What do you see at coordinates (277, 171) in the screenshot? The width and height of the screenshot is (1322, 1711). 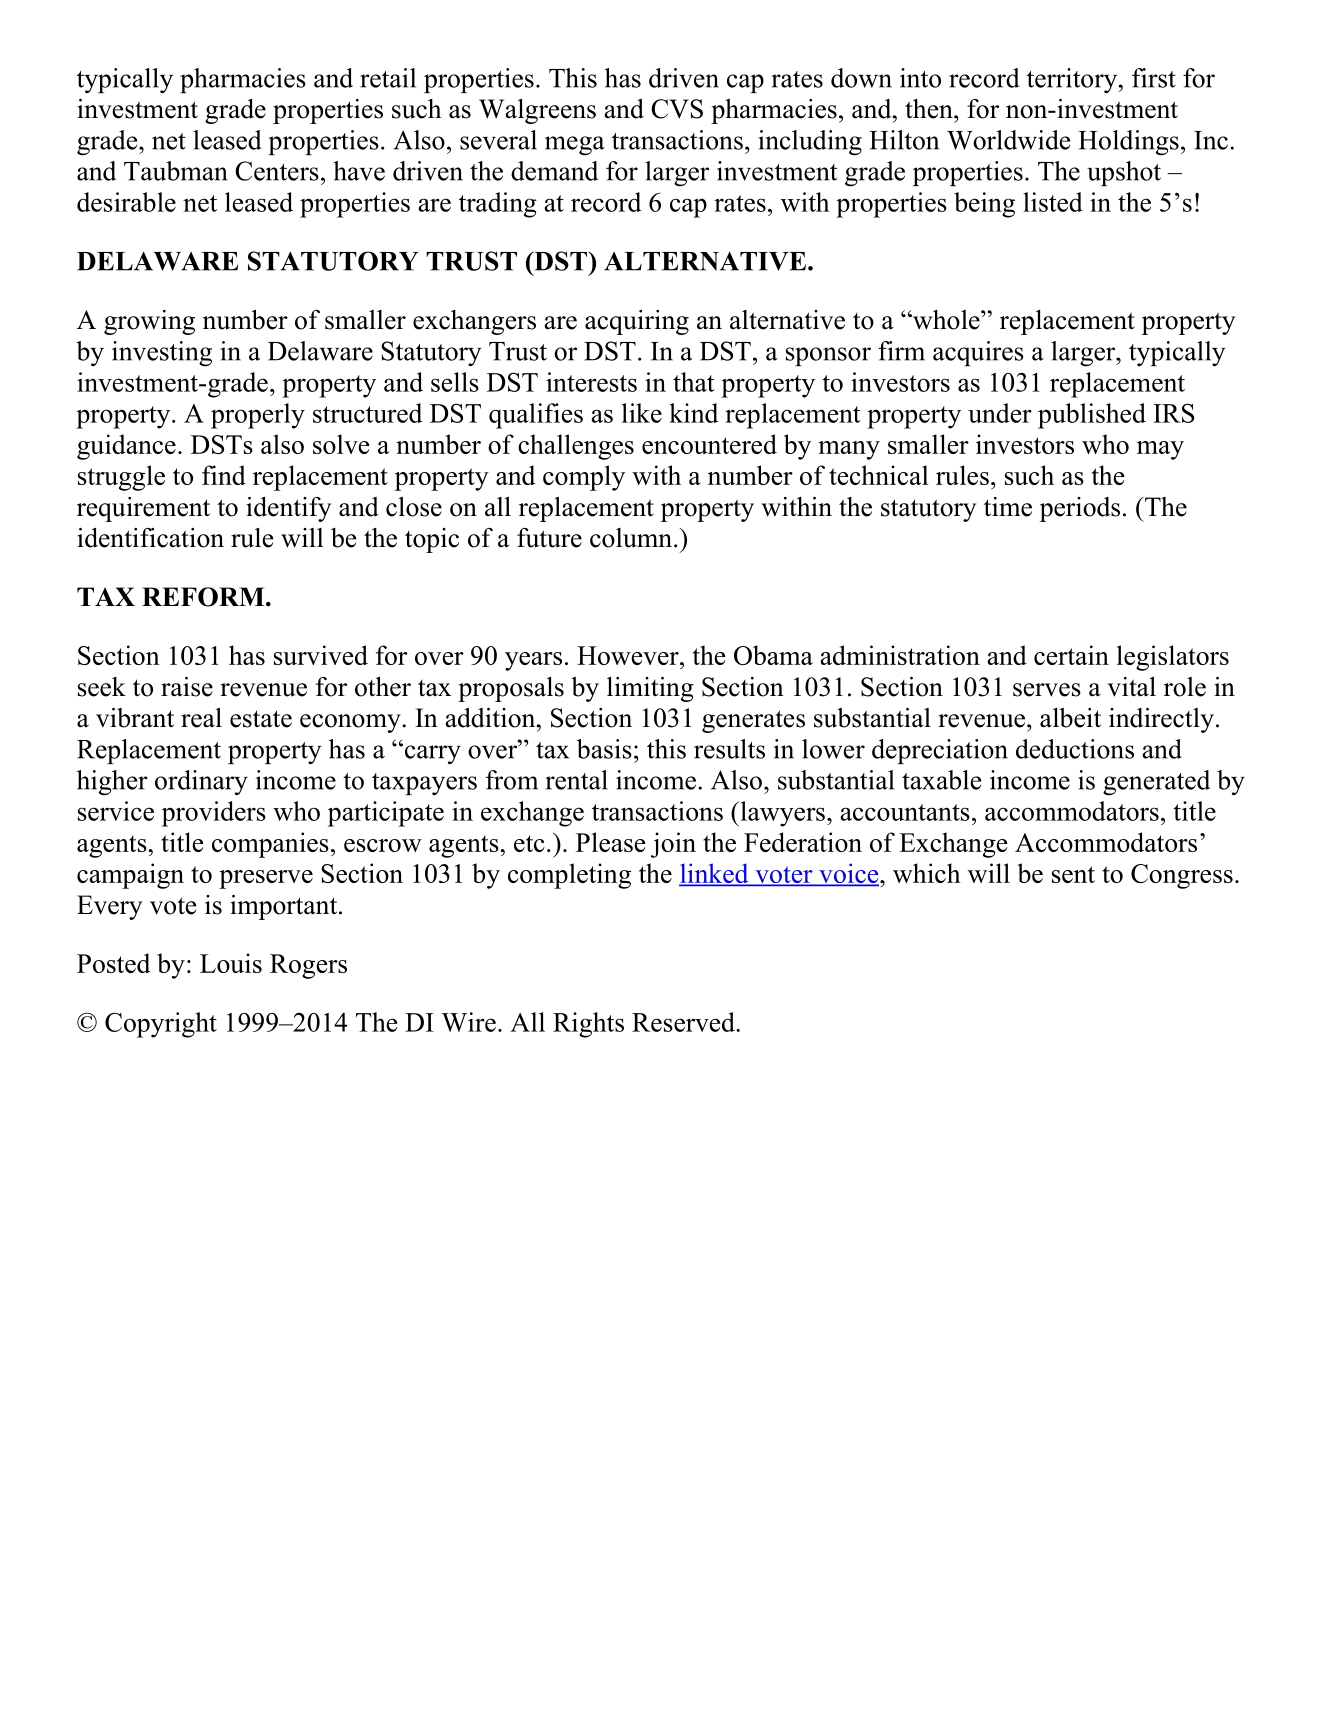 I see `Centers` at bounding box center [277, 171].
